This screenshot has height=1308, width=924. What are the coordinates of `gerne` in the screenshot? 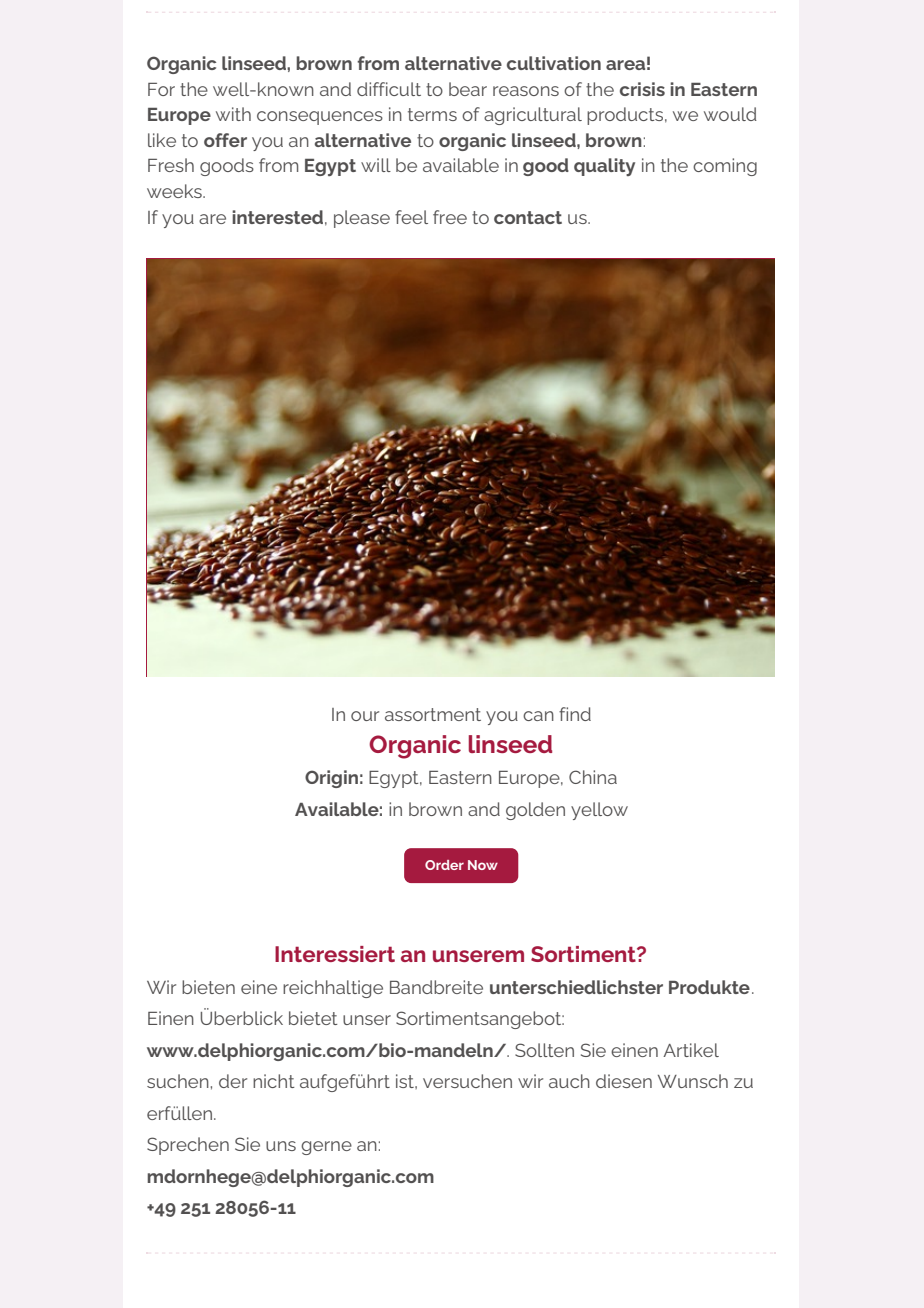 It's located at (326, 1148).
